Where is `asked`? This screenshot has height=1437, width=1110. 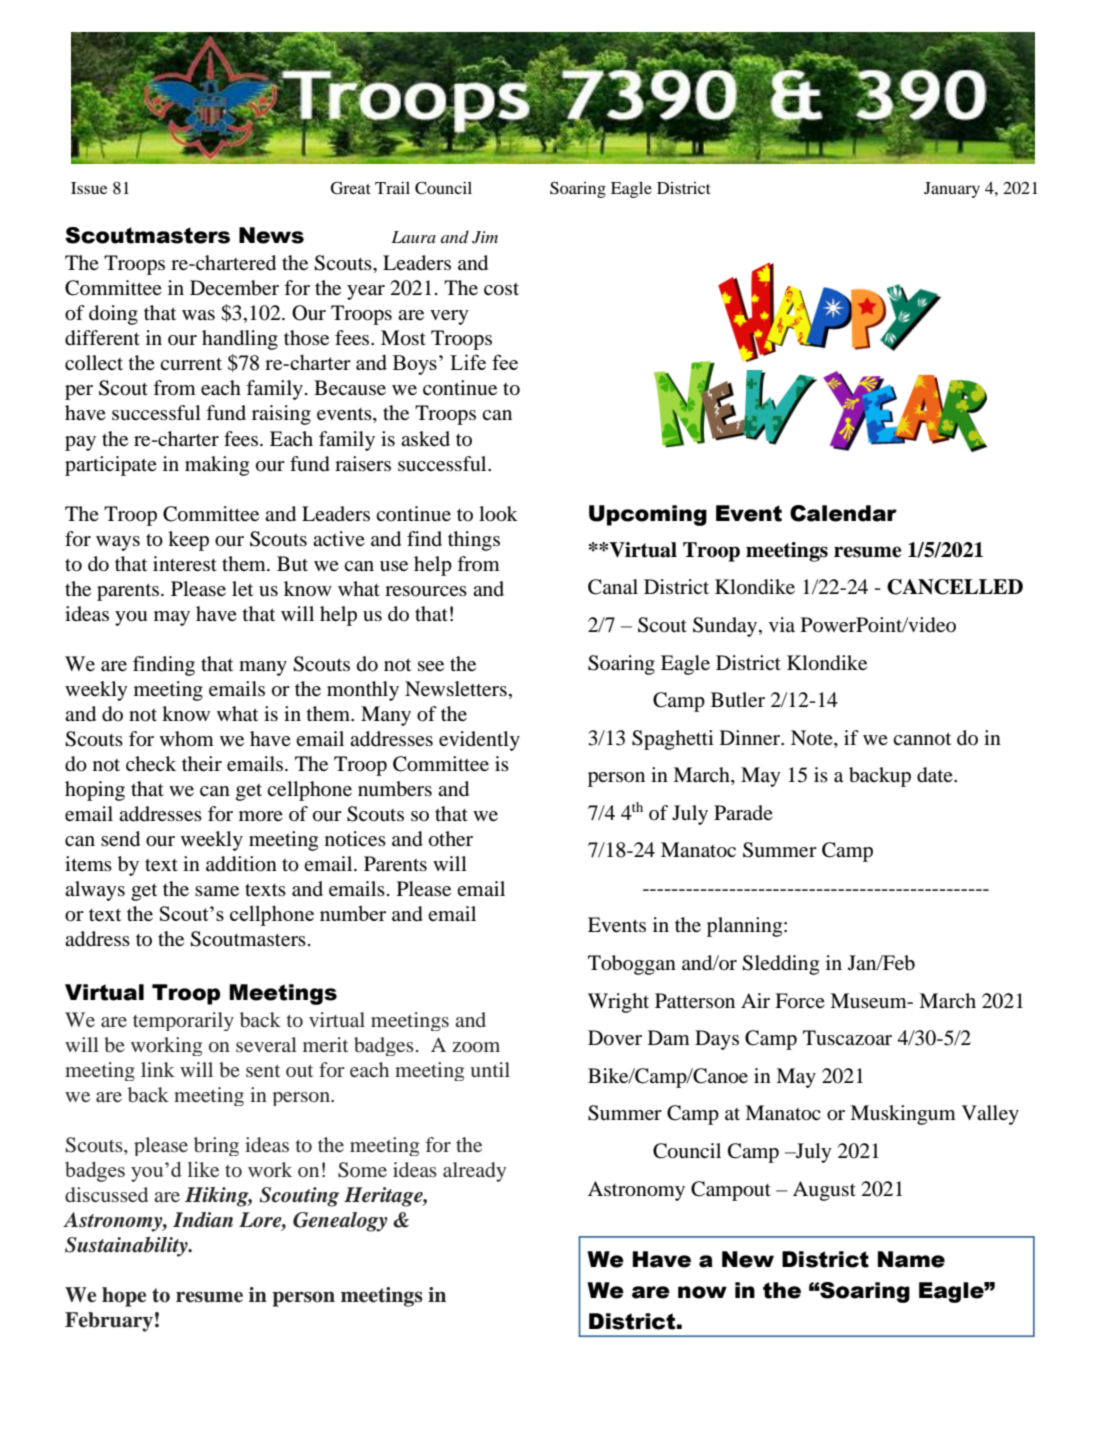
asked is located at coordinates (425, 438).
